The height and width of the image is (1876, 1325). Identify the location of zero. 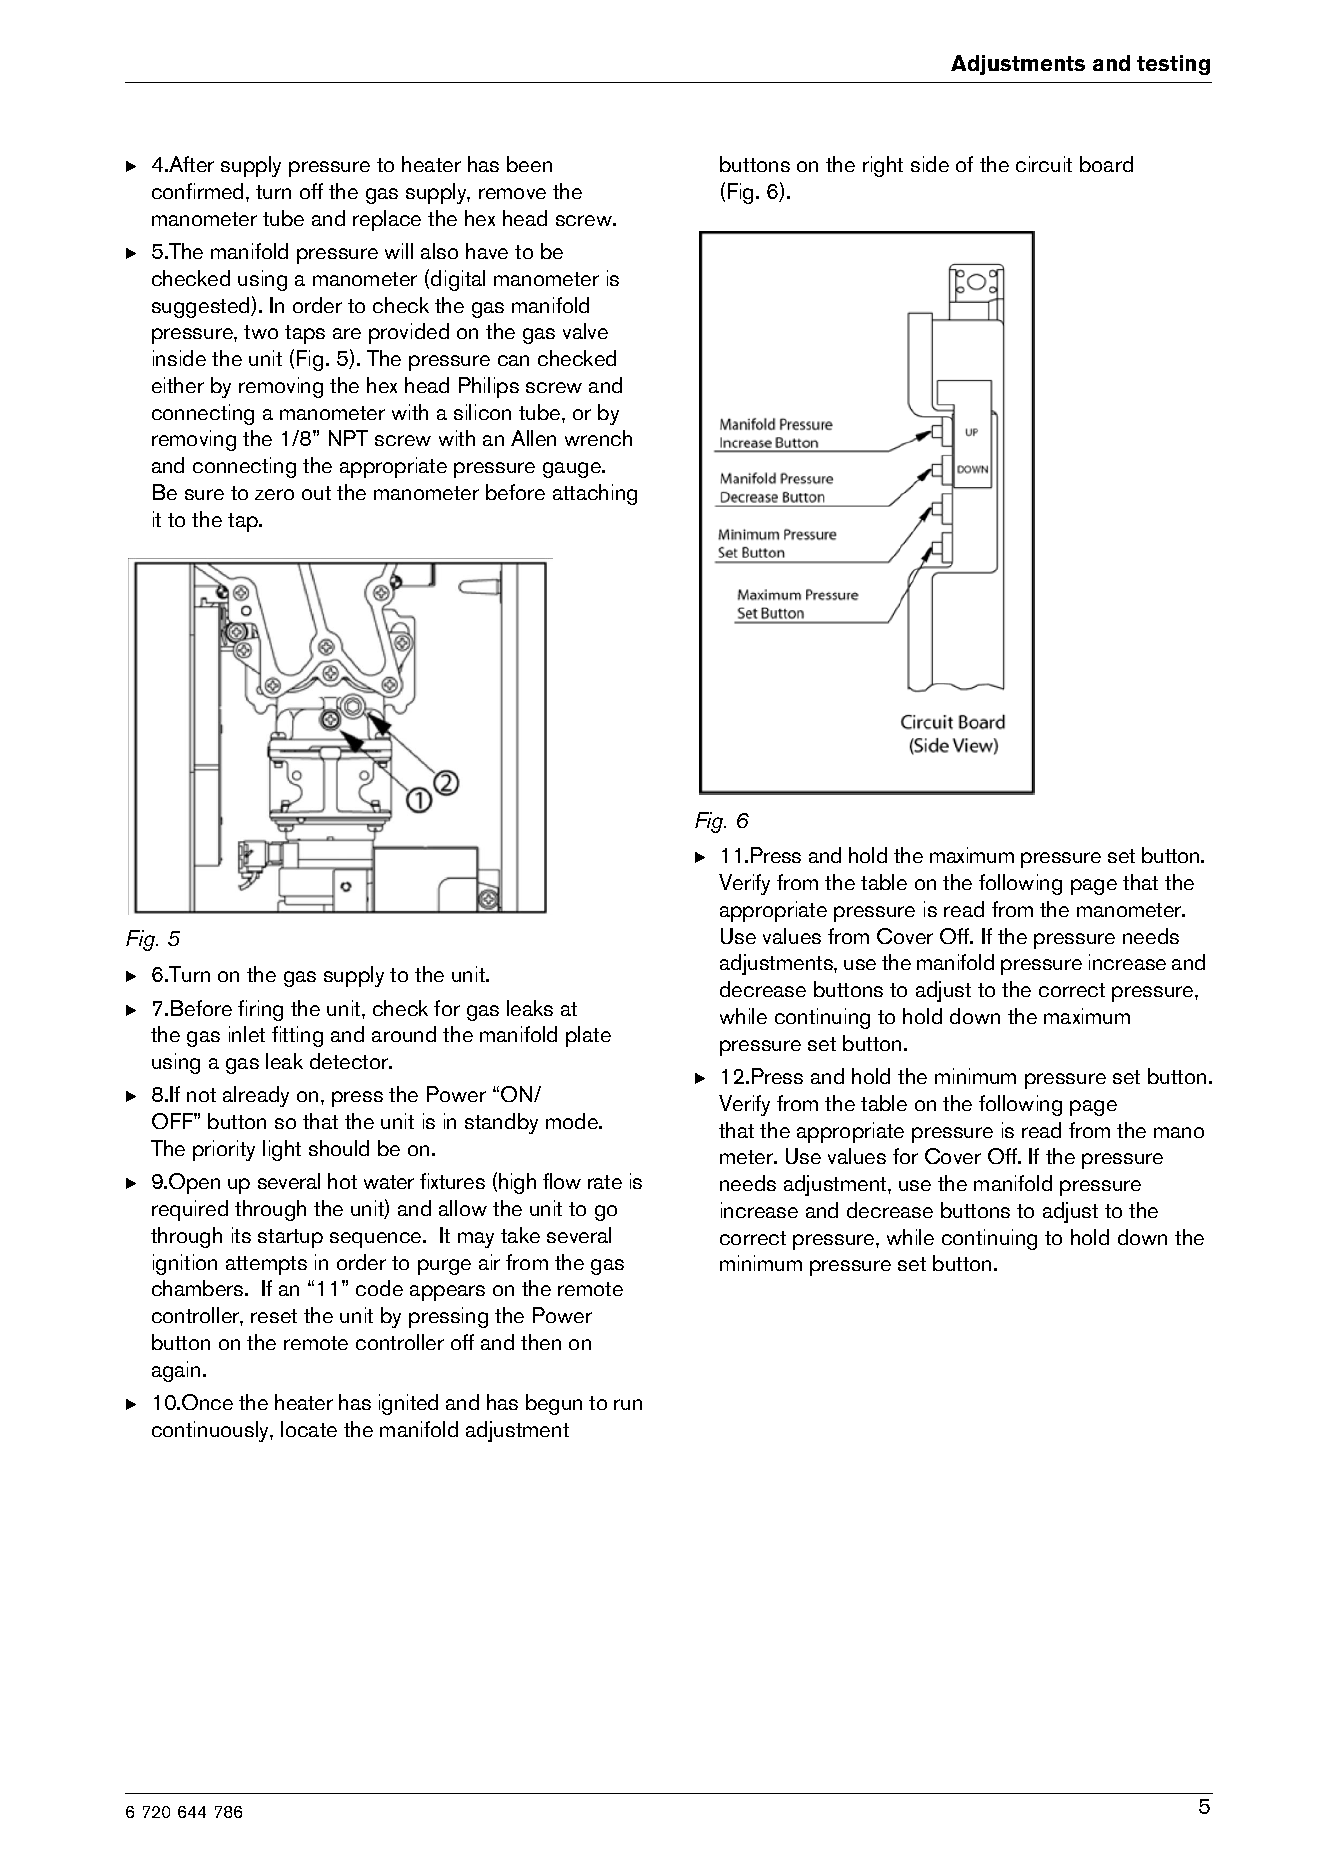
(274, 494).
